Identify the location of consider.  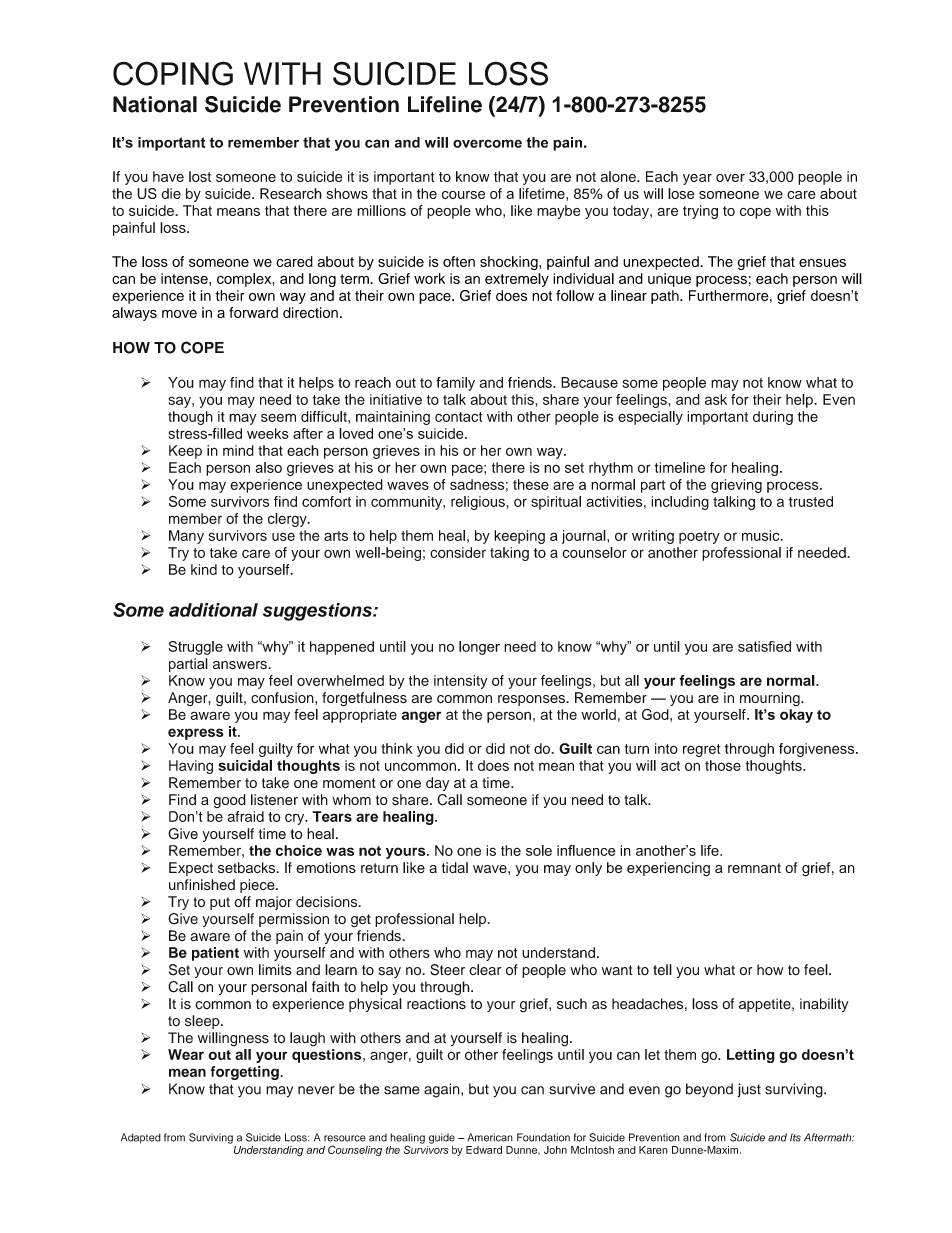
(458, 552).
